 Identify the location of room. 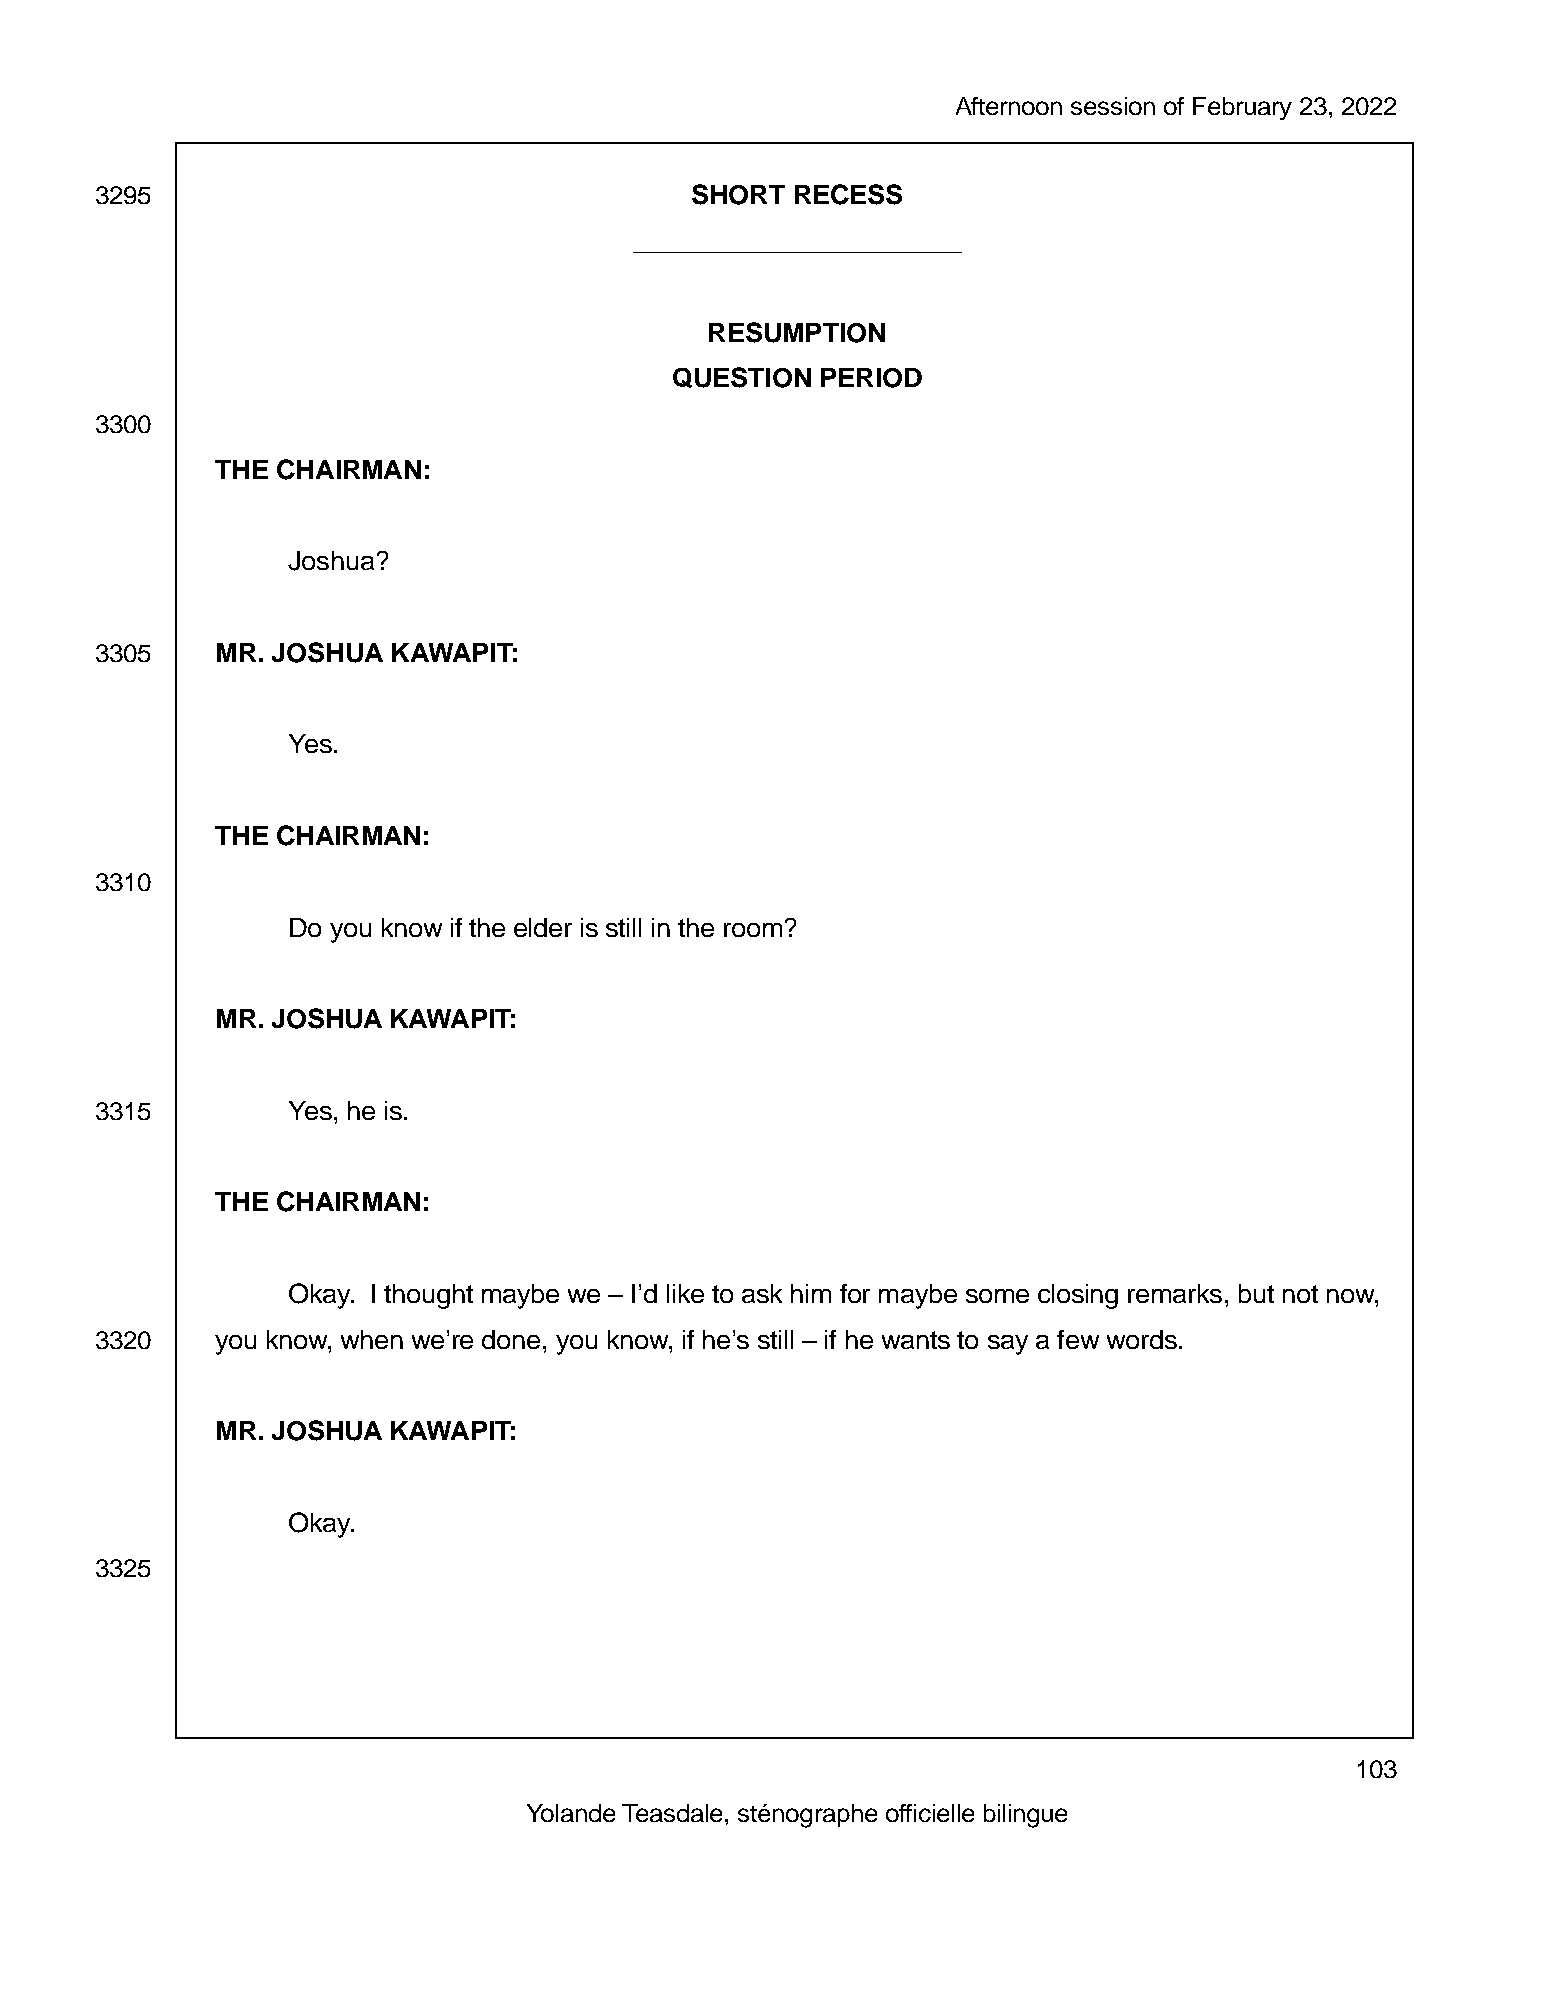
(753, 930).
